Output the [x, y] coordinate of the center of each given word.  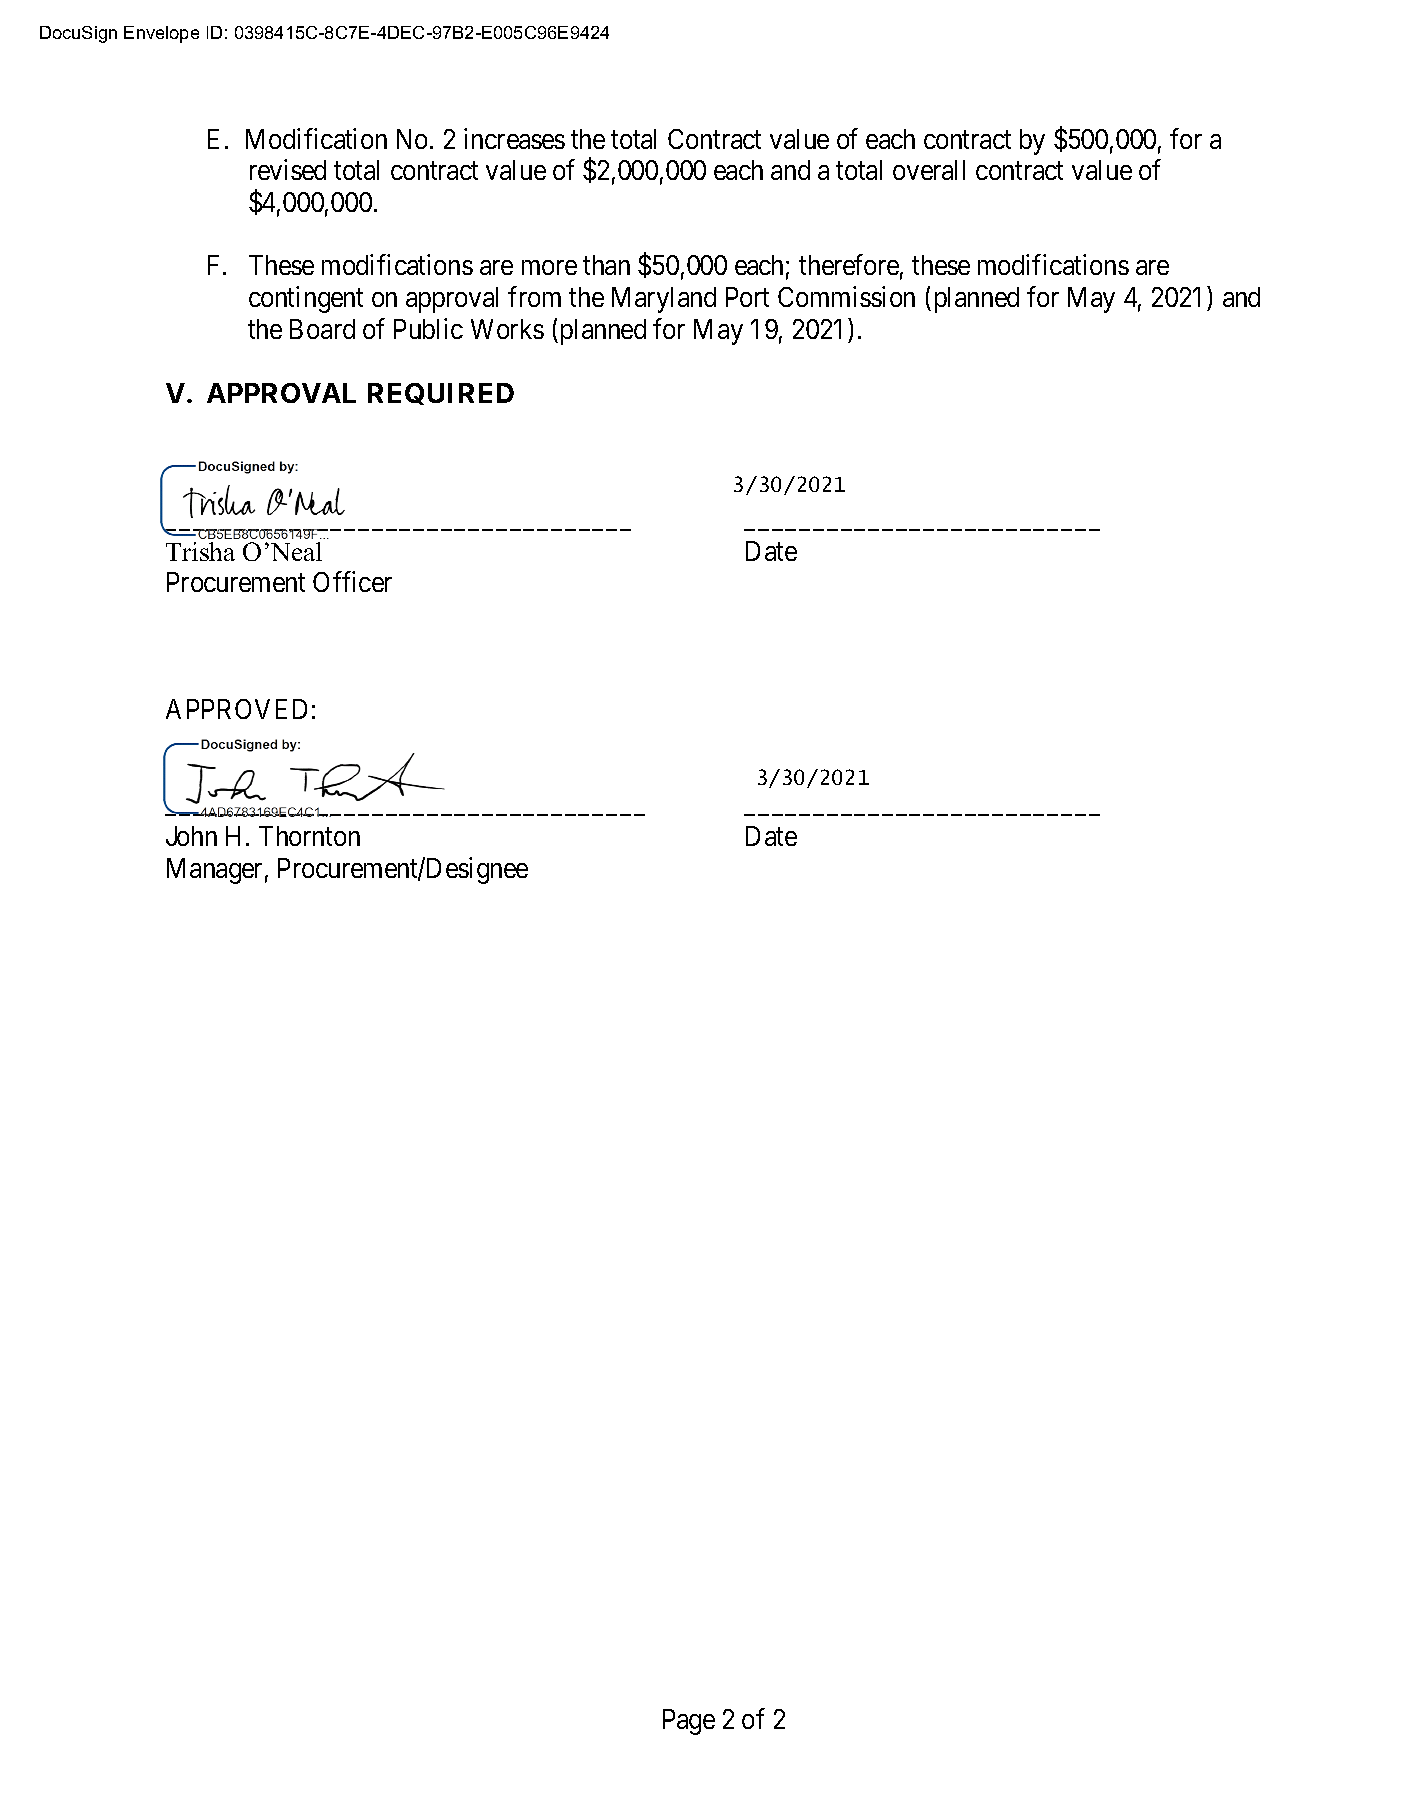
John [191, 836]
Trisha [200, 551]
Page [689, 1722]
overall [929, 170]
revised [288, 170]
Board [322, 329]
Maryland [664, 300]
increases [514, 138]
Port [747, 297]
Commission [846, 296]
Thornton [309, 836]
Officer [352, 582]
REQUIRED [441, 394]
